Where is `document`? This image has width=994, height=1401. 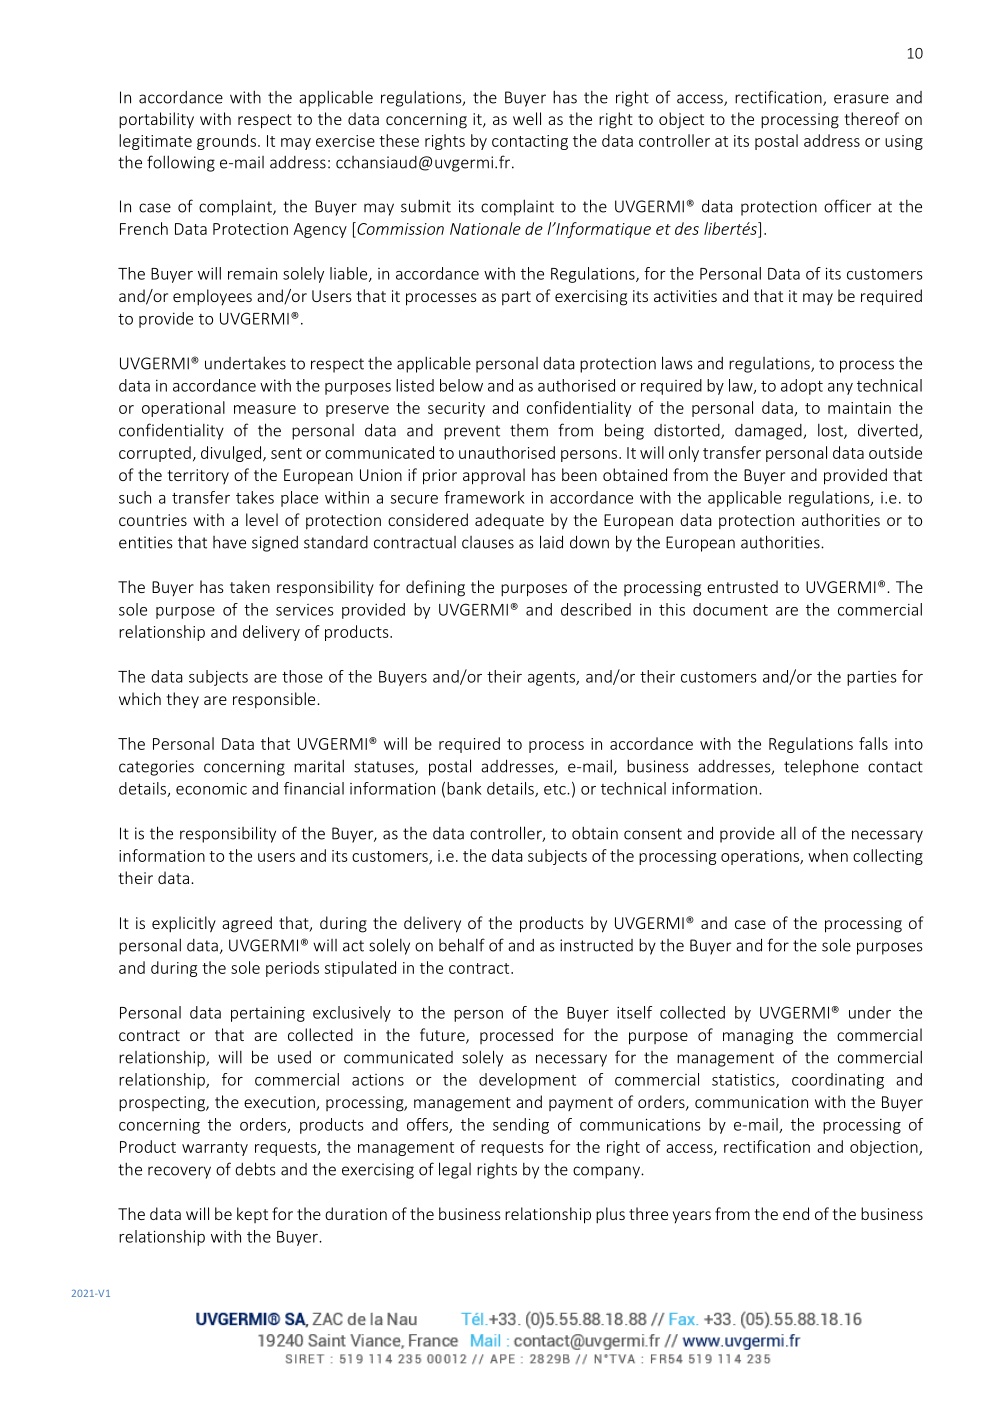 document is located at coordinates (730, 609).
